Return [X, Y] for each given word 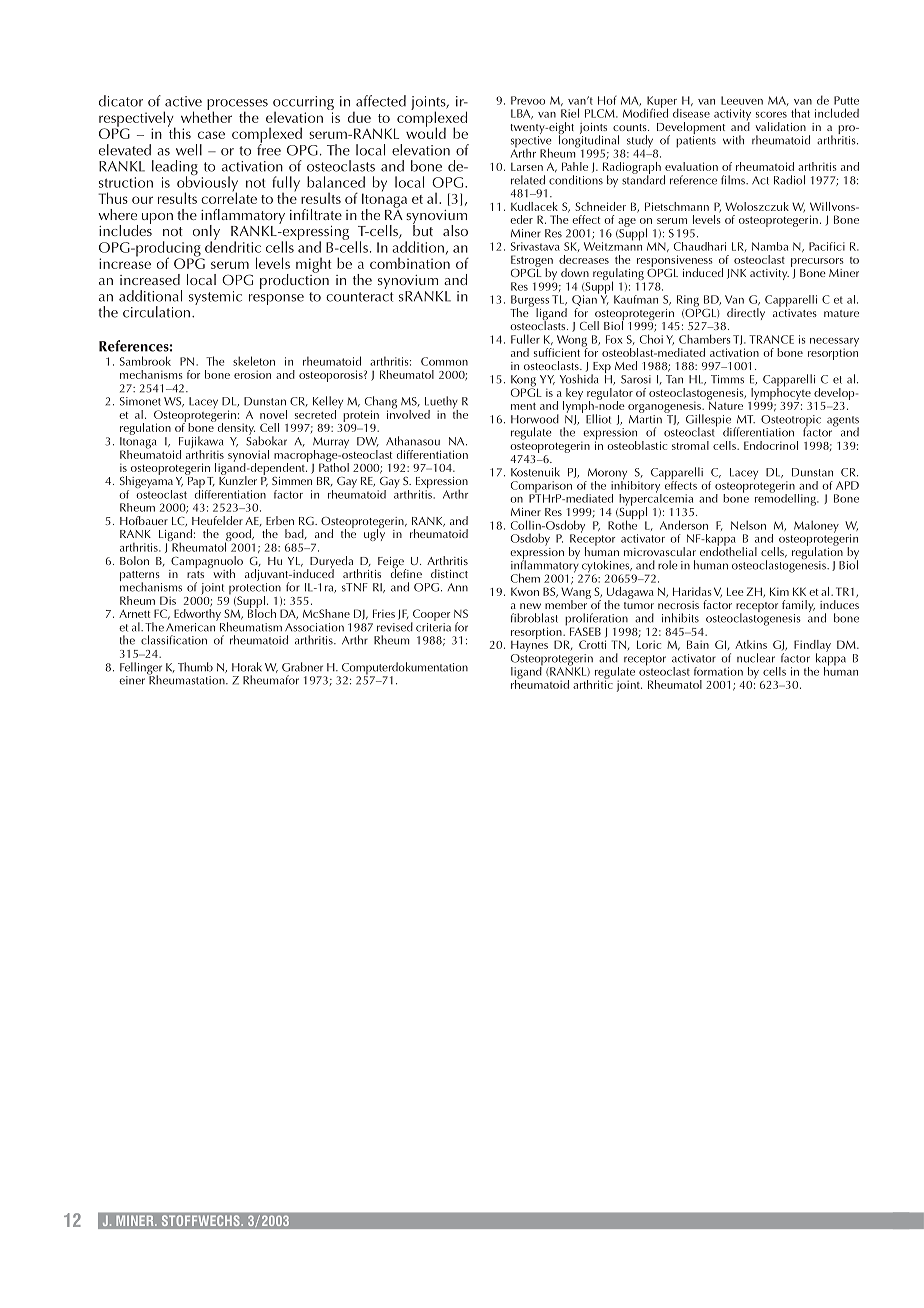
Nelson [748, 525]
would [426, 132]
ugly [374, 534]
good [239, 536]
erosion [252, 374]
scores [771, 115]
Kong [524, 382]
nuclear [756, 658]
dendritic [233, 246]
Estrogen [532, 262]
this [179, 132]
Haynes [529, 645]
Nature [725, 404]
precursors [817, 262]
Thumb [195, 667]
